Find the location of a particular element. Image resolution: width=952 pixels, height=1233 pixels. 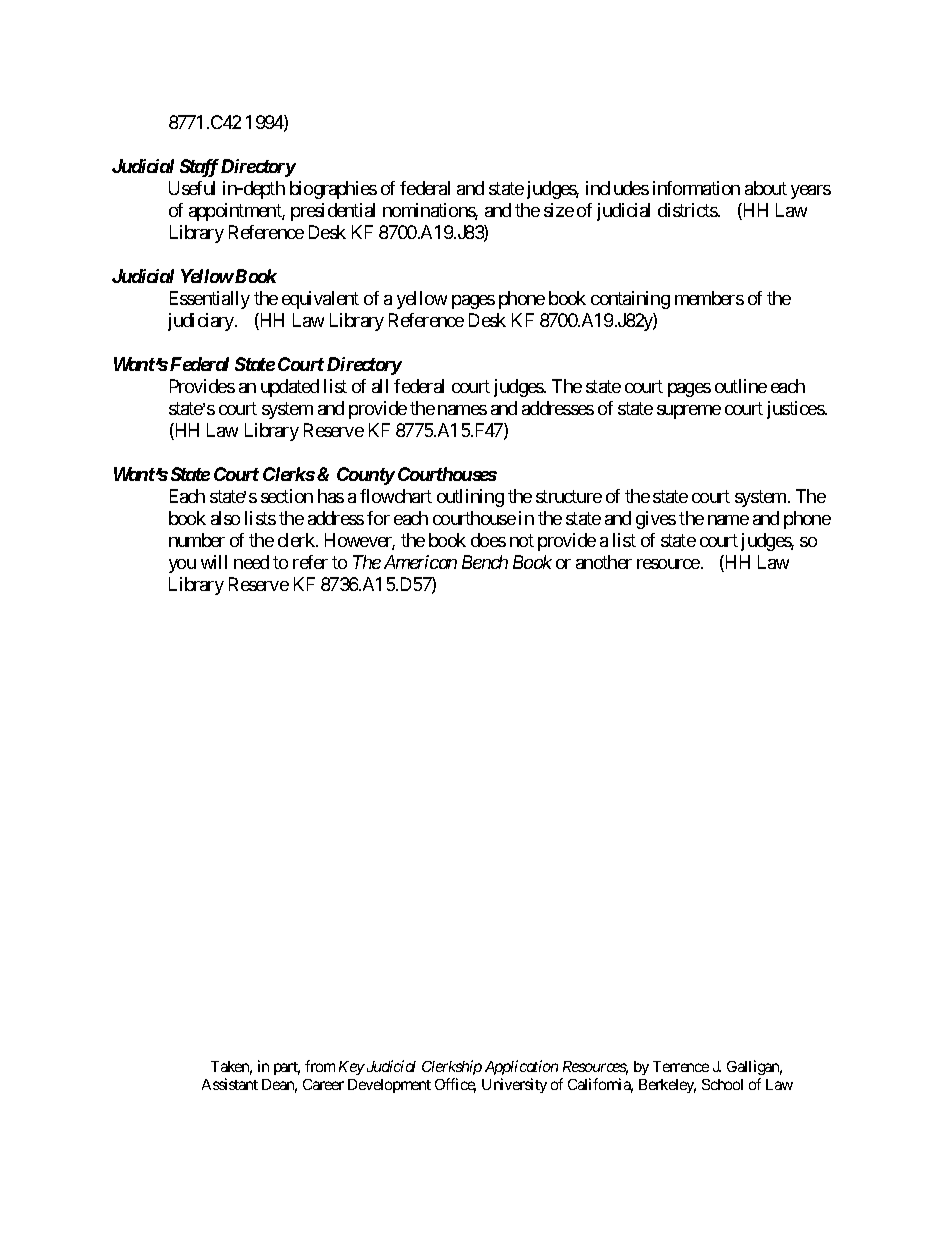

Terrence is located at coordinates (681, 1066).
